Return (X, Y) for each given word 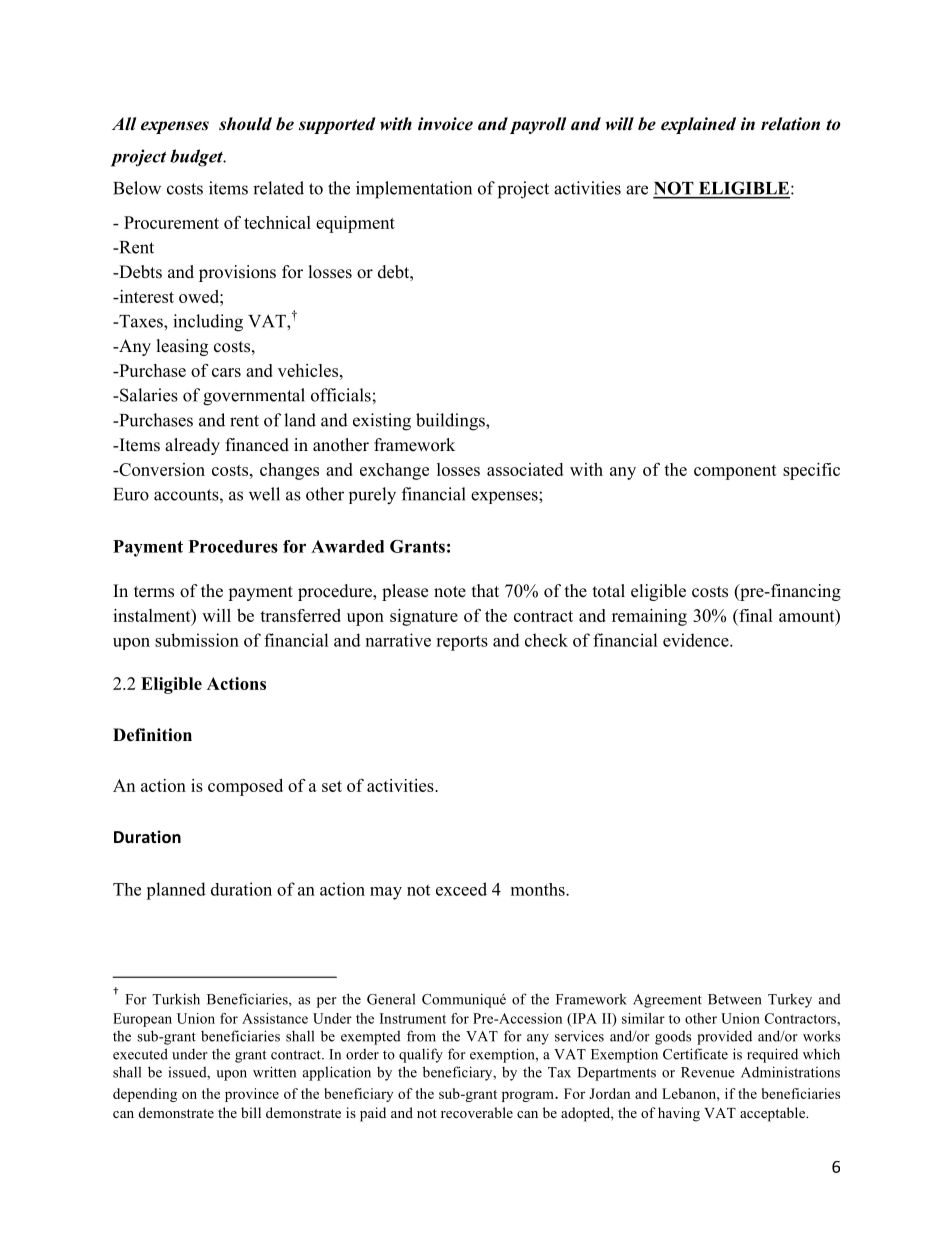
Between (735, 999)
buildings (451, 422)
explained (698, 125)
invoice (445, 124)
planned (176, 891)
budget (197, 158)
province (252, 1095)
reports (462, 643)
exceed (461, 889)
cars (226, 372)
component (735, 472)
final (755, 615)
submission (197, 640)
